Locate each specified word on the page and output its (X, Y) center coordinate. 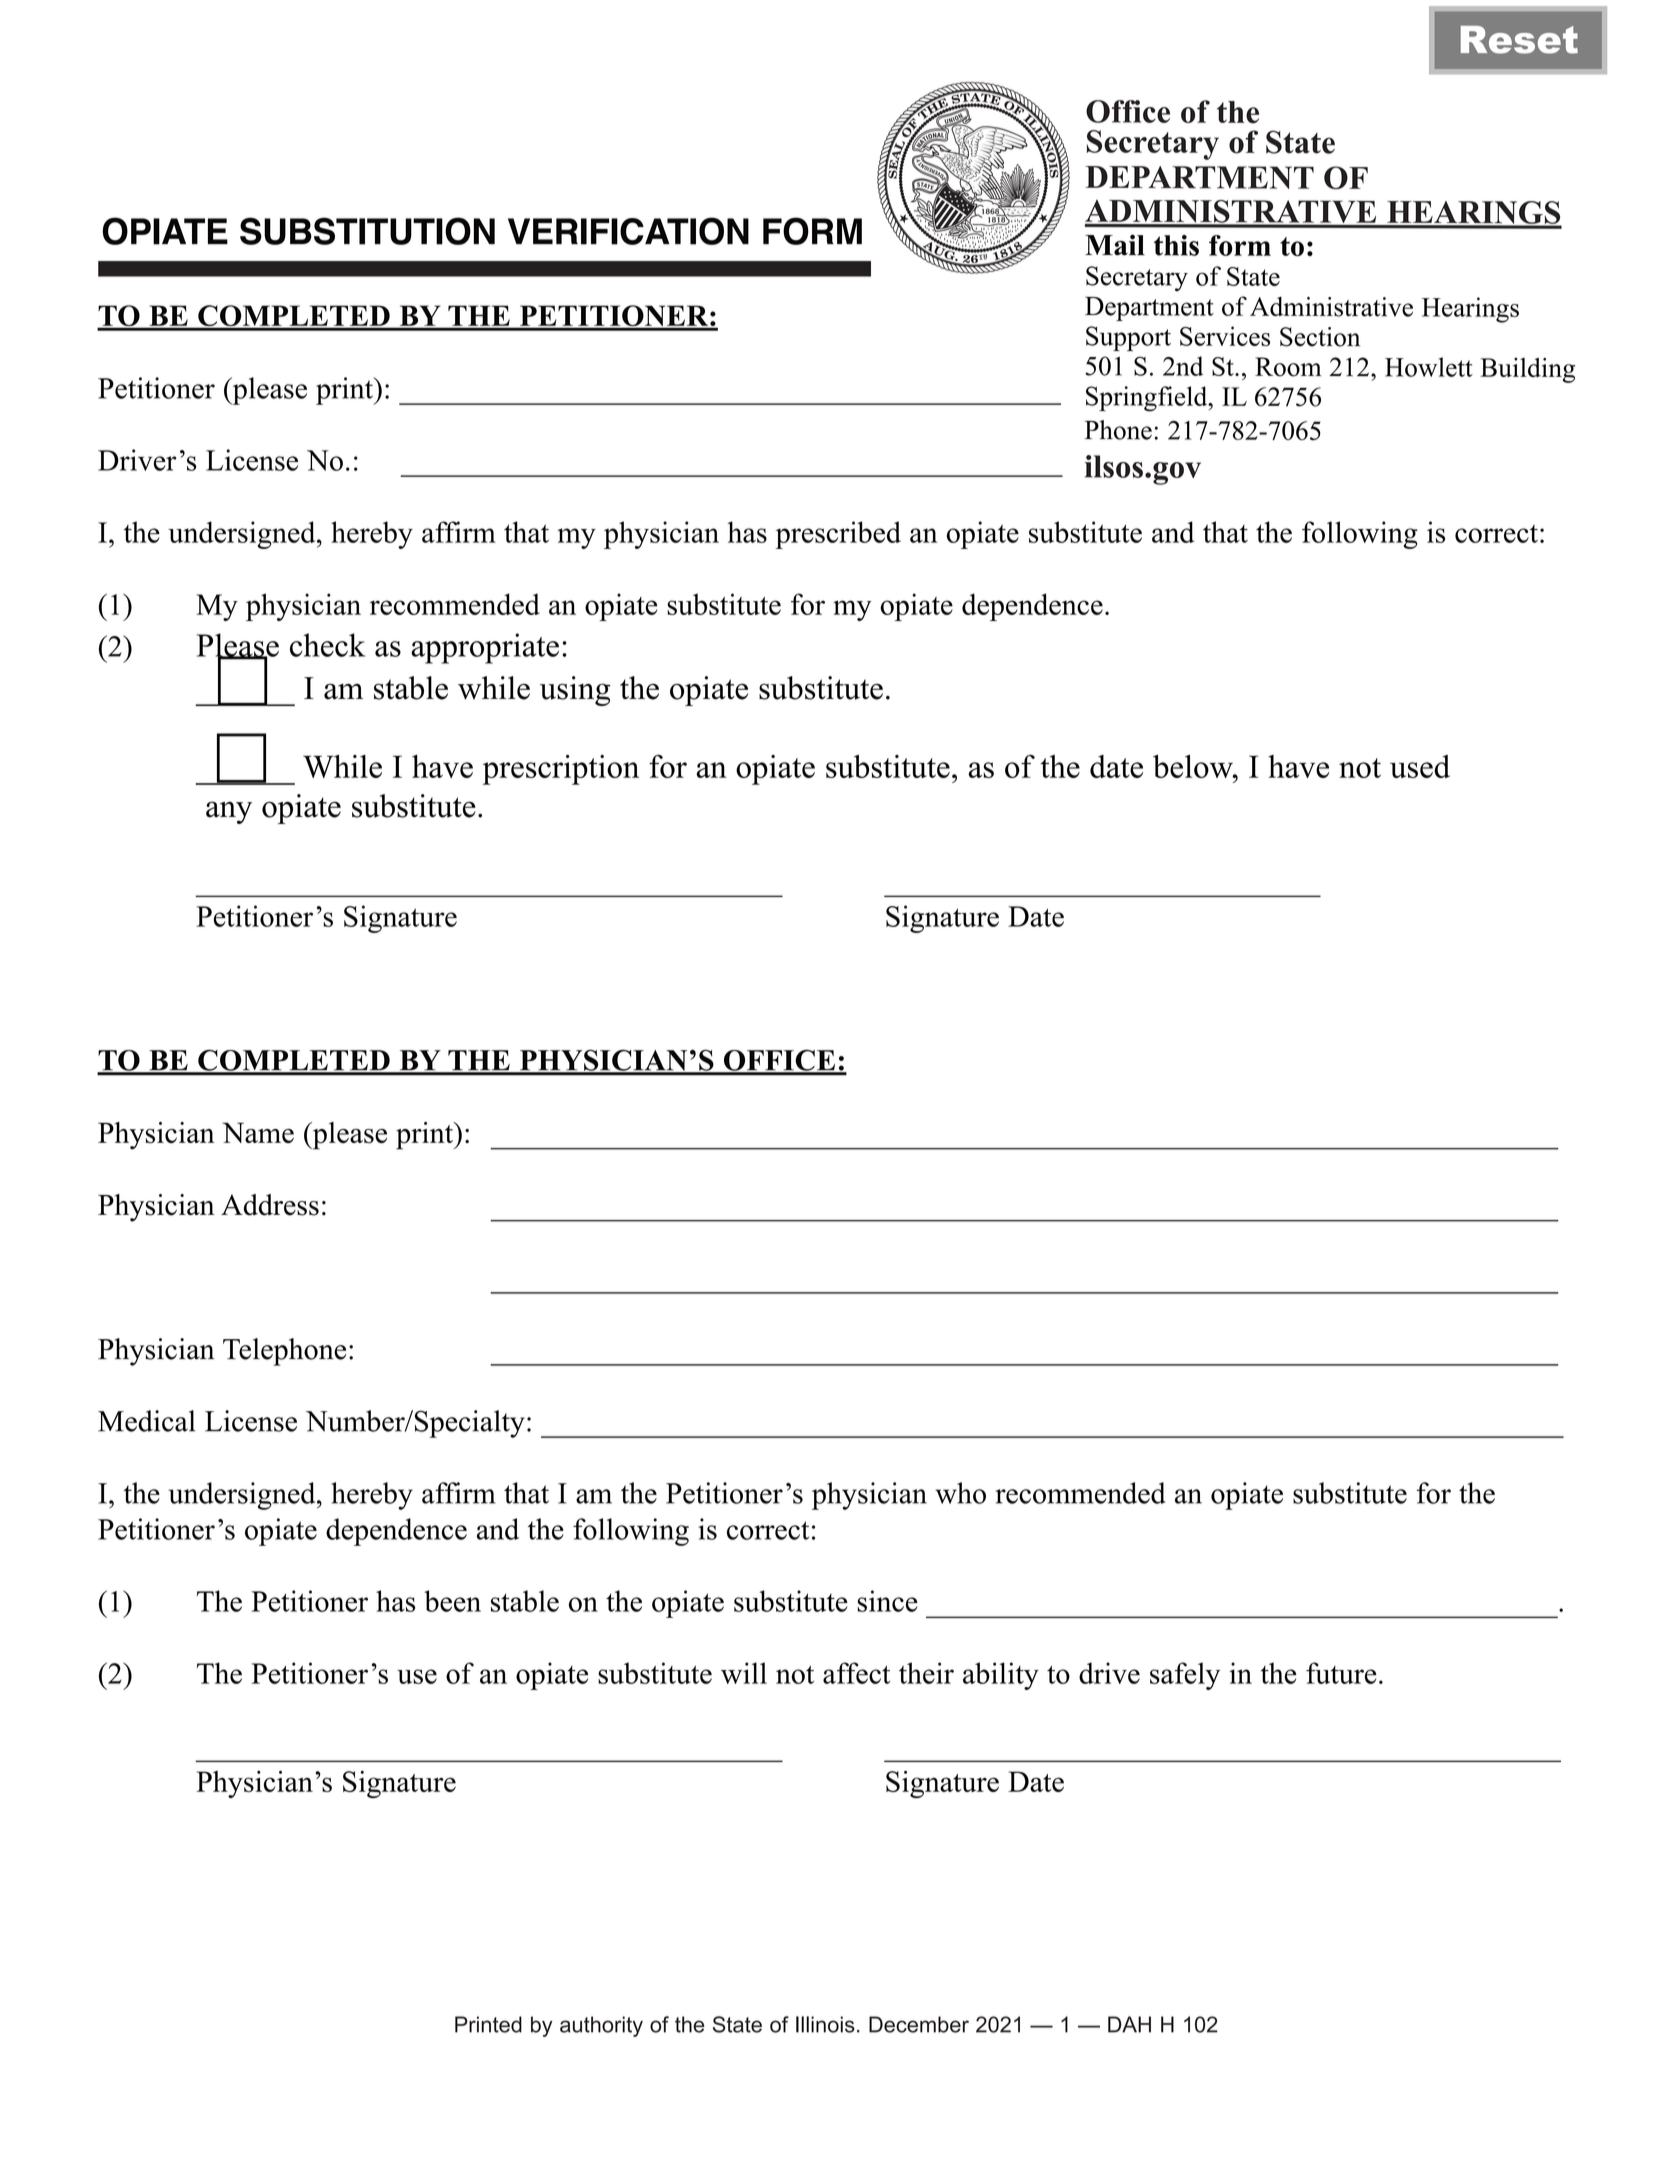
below (1194, 766)
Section (1320, 337)
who (960, 1493)
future (1341, 1673)
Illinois (825, 2024)
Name (258, 1132)
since (887, 1601)
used (1420, 766)
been (452, 1601)
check (327, 645)
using (575, 691)
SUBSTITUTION (367, 231)
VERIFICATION (628, 231)
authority (601, 2026)
